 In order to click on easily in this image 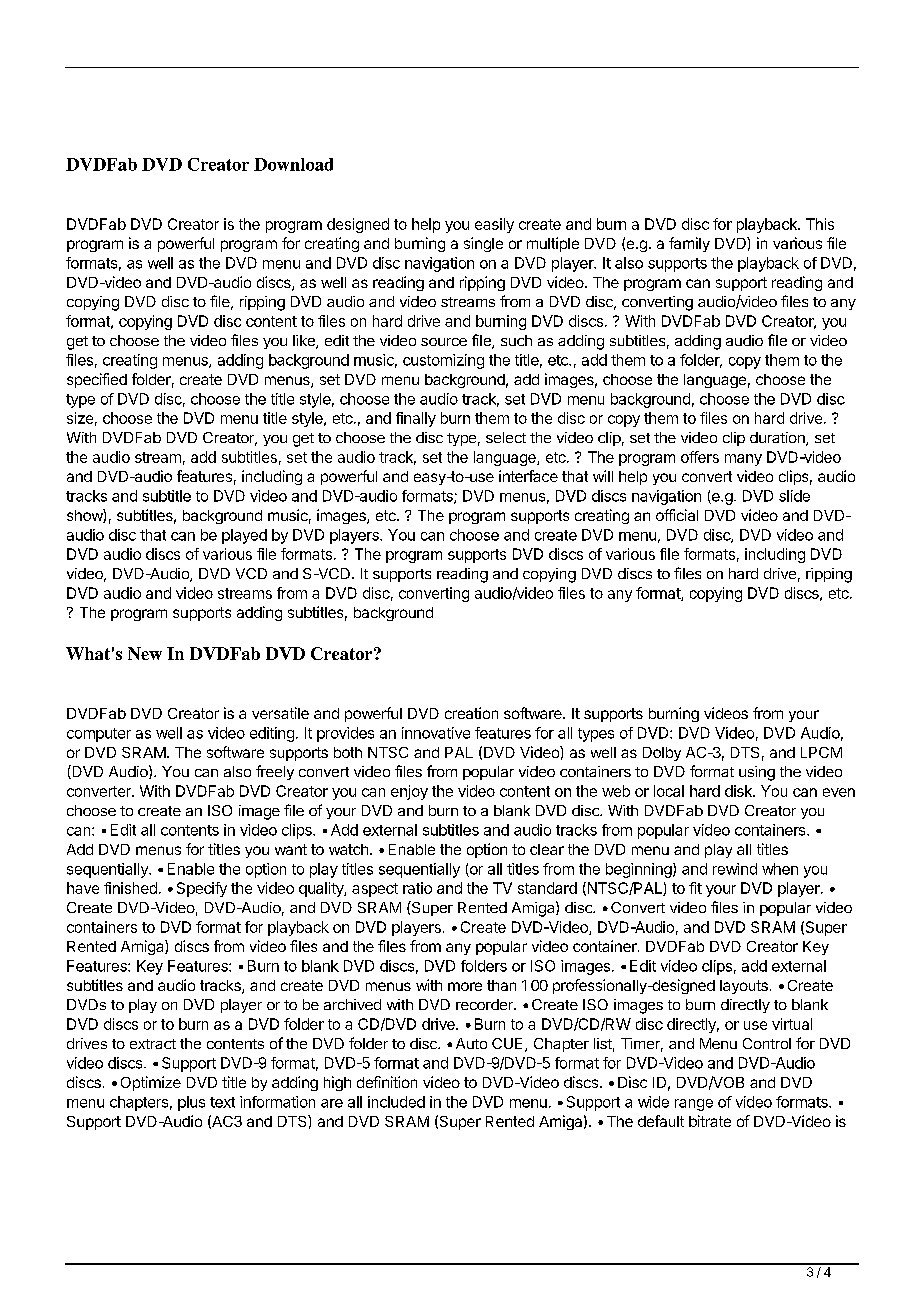, I will do `click(494, 225)`.
